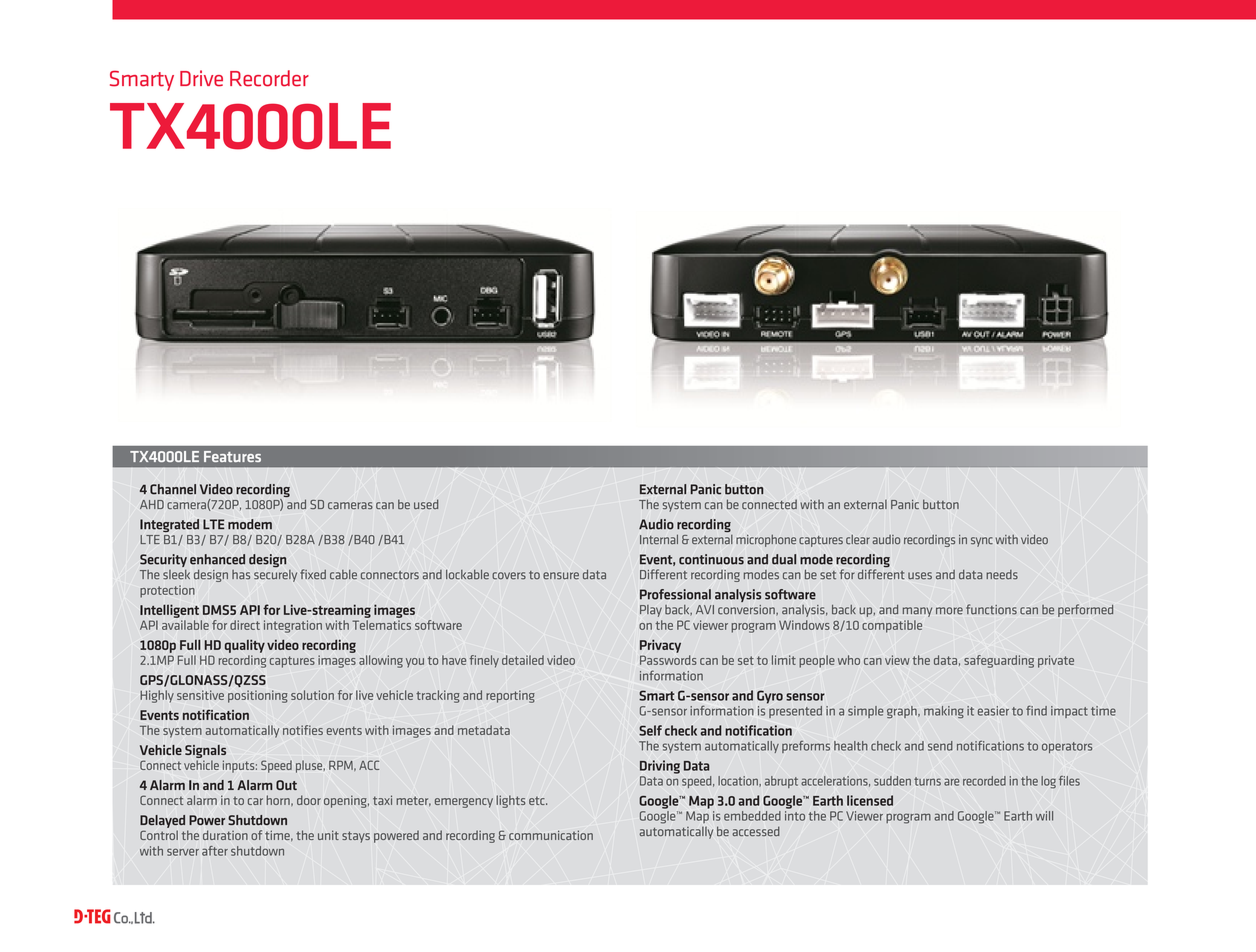  What do you see at coordinates (999, 661) in the image?
I see `safeguarding` at bounding box center [999, 661].
